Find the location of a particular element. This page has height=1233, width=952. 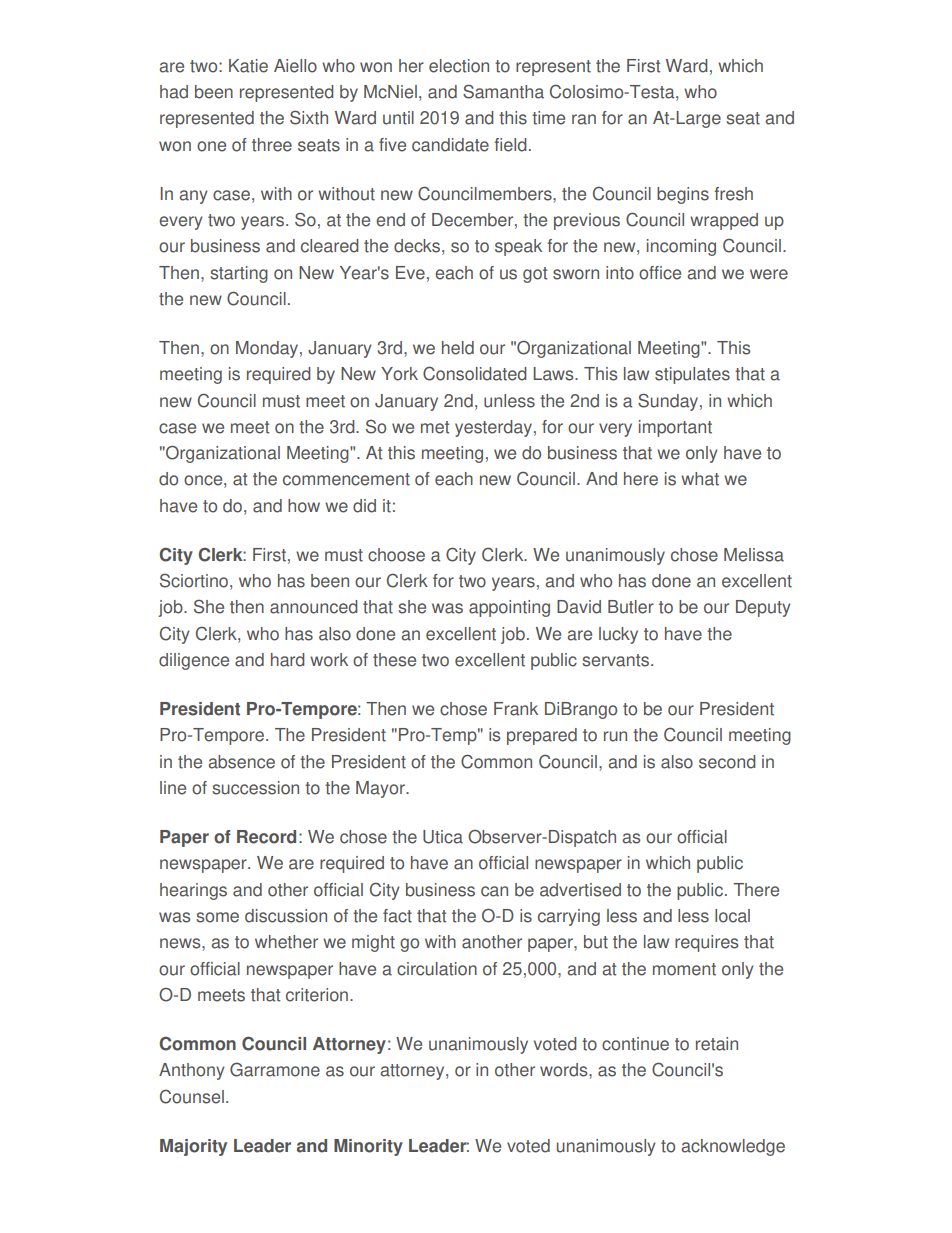

Katie is located at coordinates (248, 66).
